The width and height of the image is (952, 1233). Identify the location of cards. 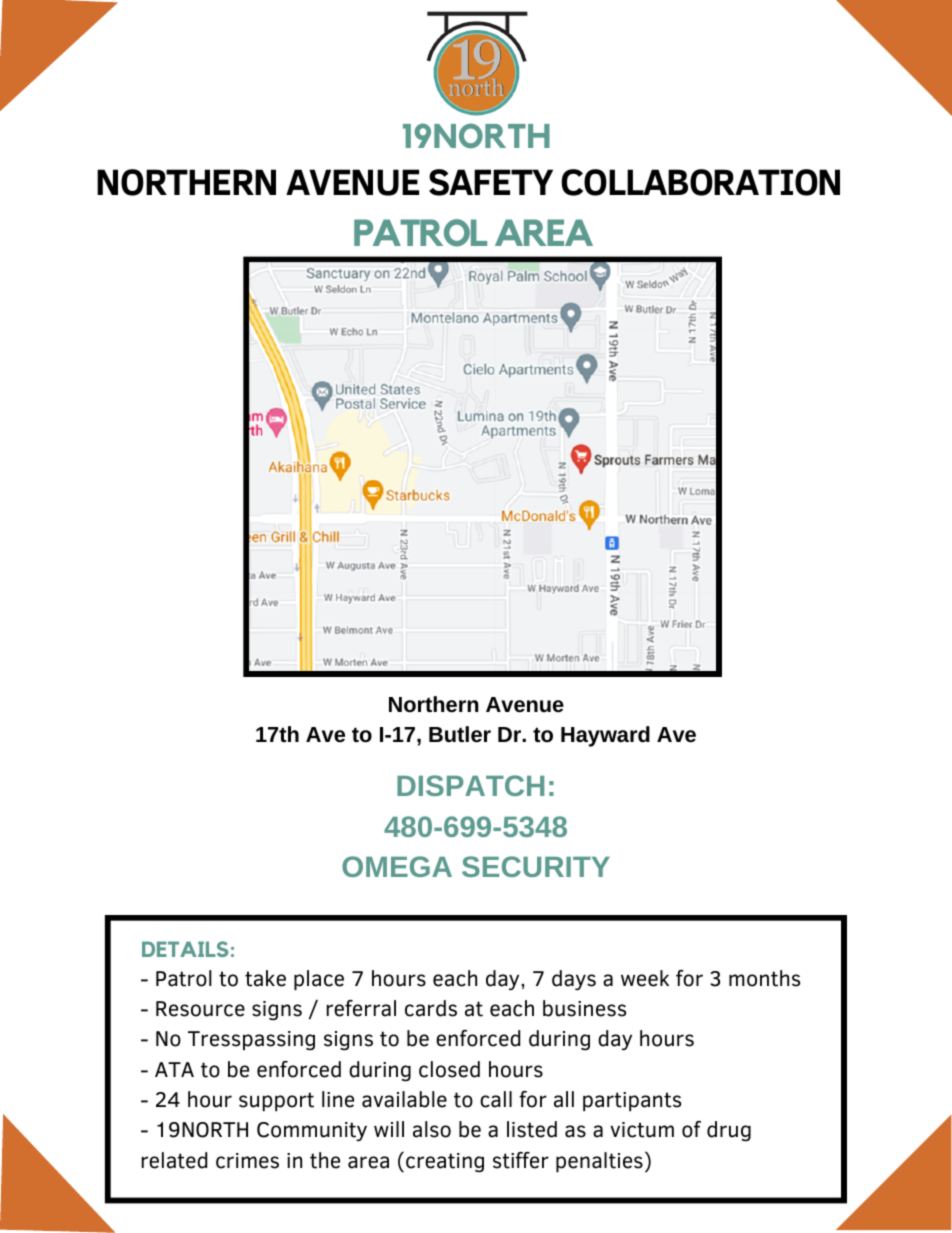
(431, 1008).
